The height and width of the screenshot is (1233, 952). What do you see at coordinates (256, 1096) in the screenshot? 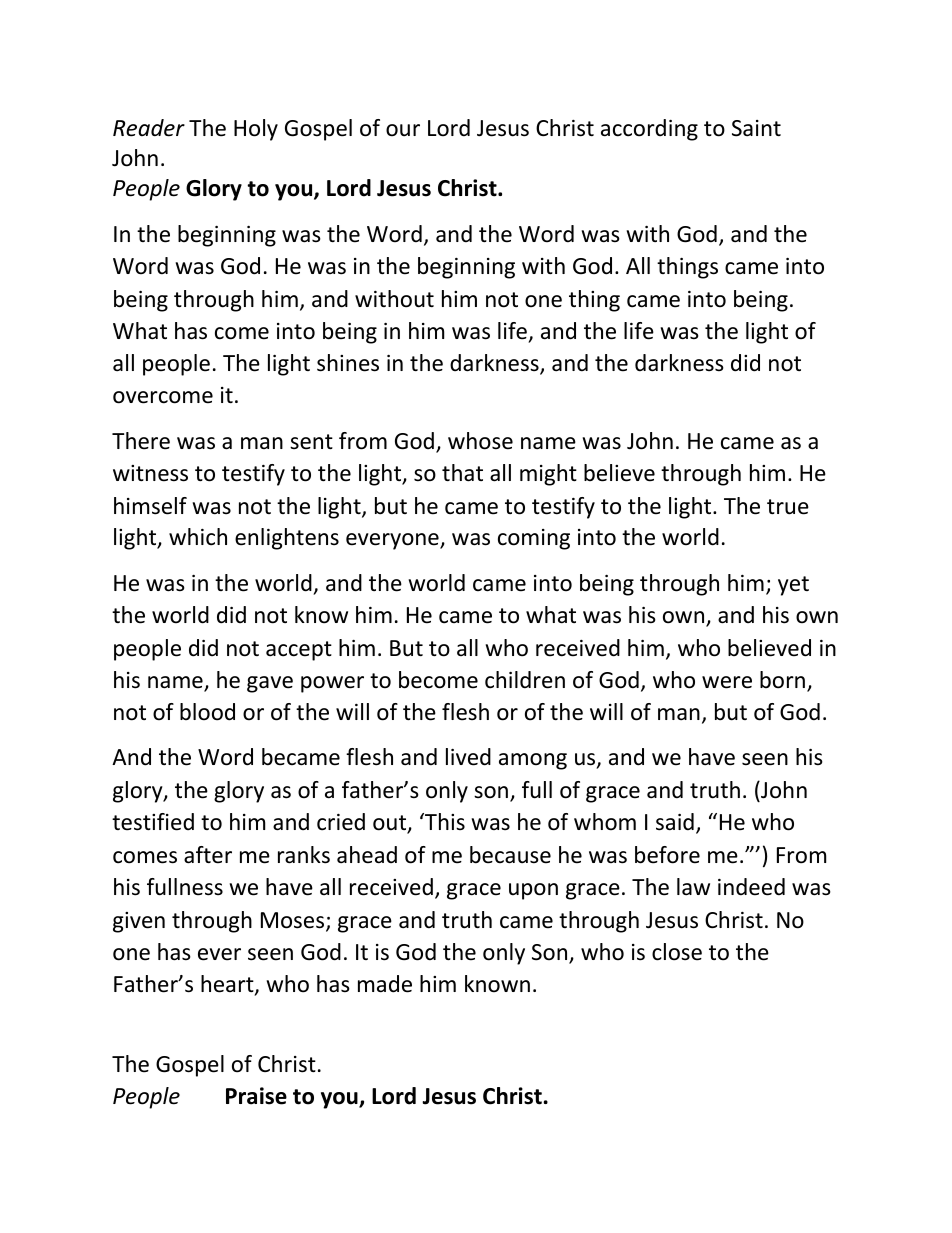
I see `Praise` at bounding box center [256, 1096].
